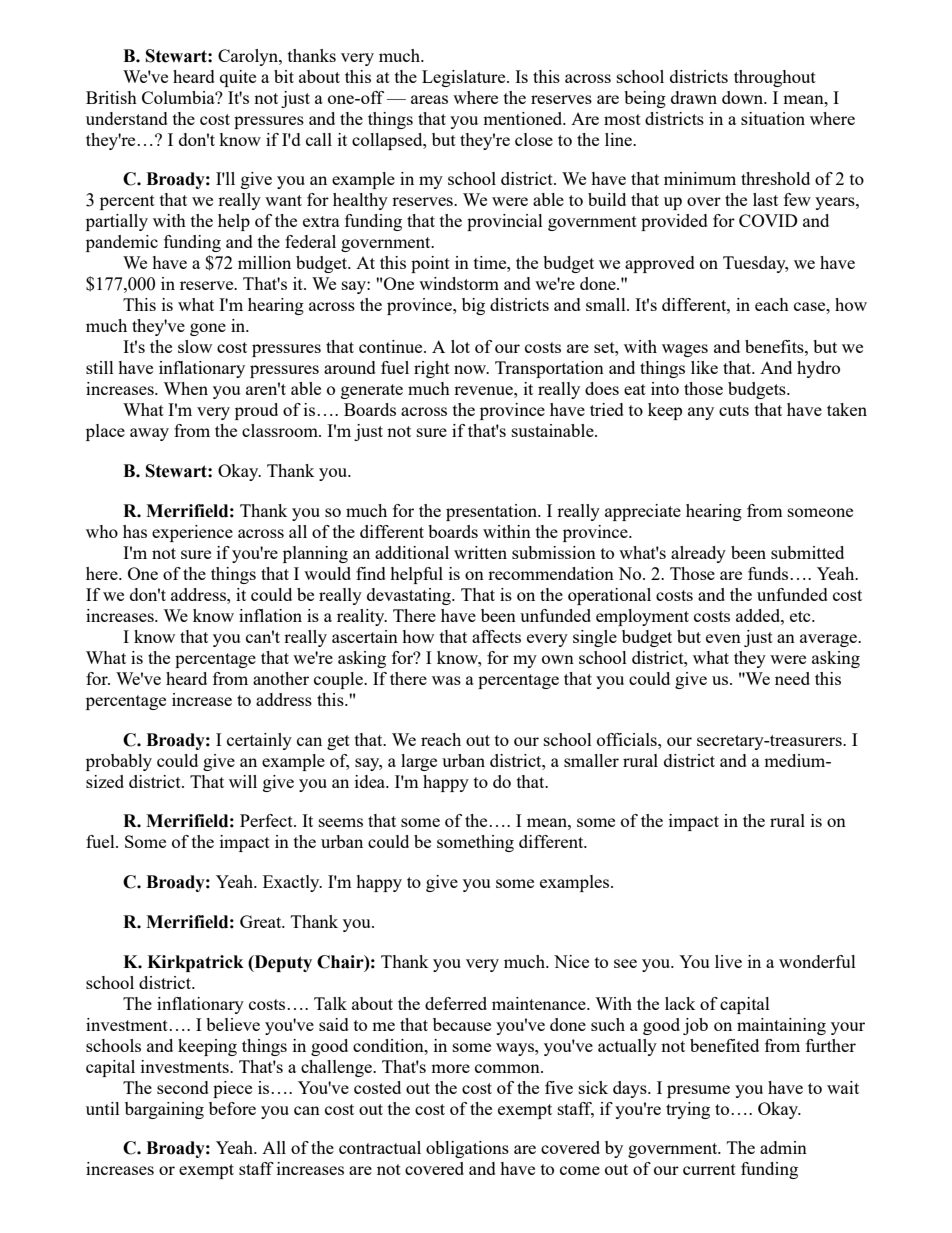 This page has width=952, height=1233. Describe the element at coordinates (195, 963) in the page. I see `Kirkpatrick` at that location.
